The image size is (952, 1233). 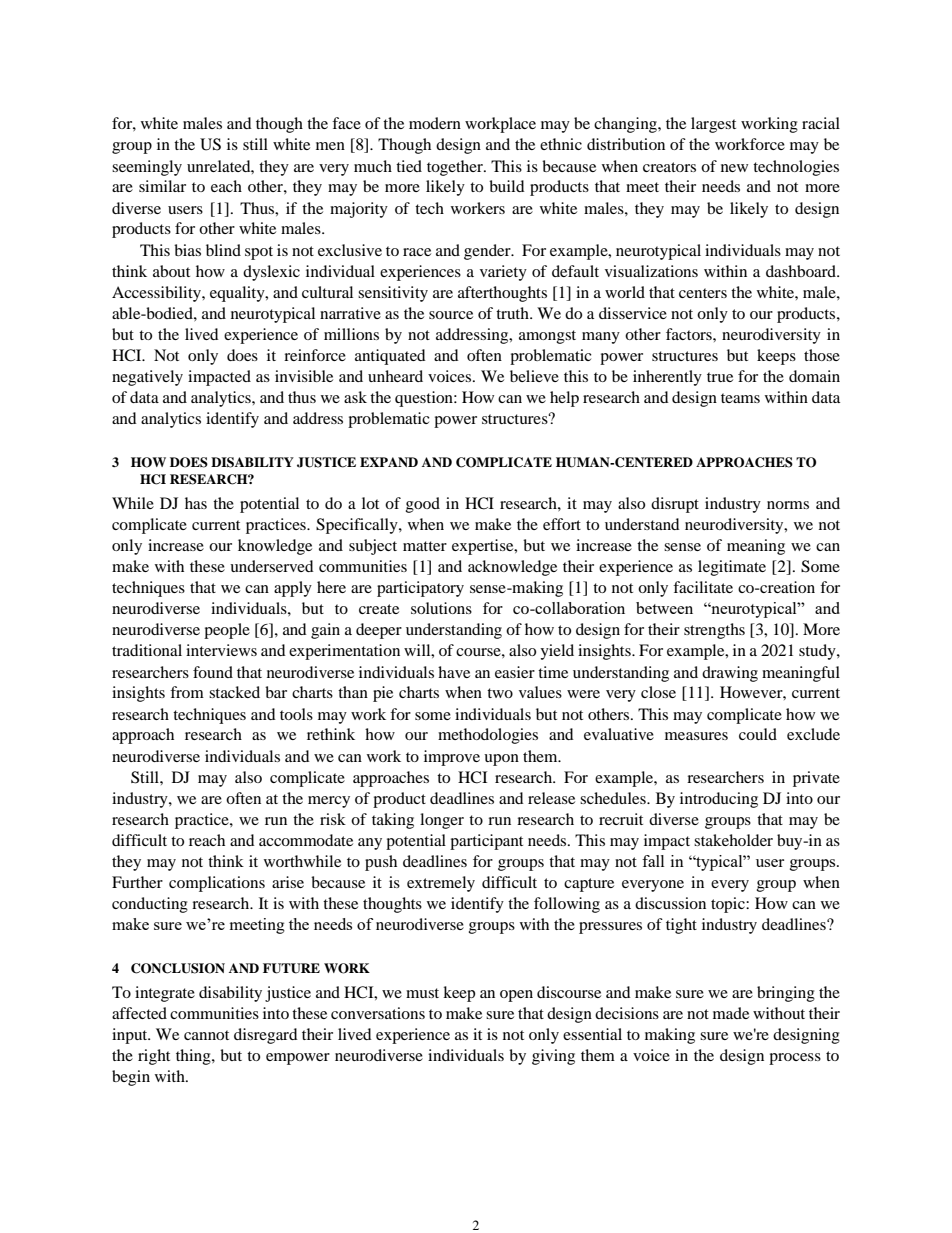 I want to click on cannot, so click(x=206, y=1035).
